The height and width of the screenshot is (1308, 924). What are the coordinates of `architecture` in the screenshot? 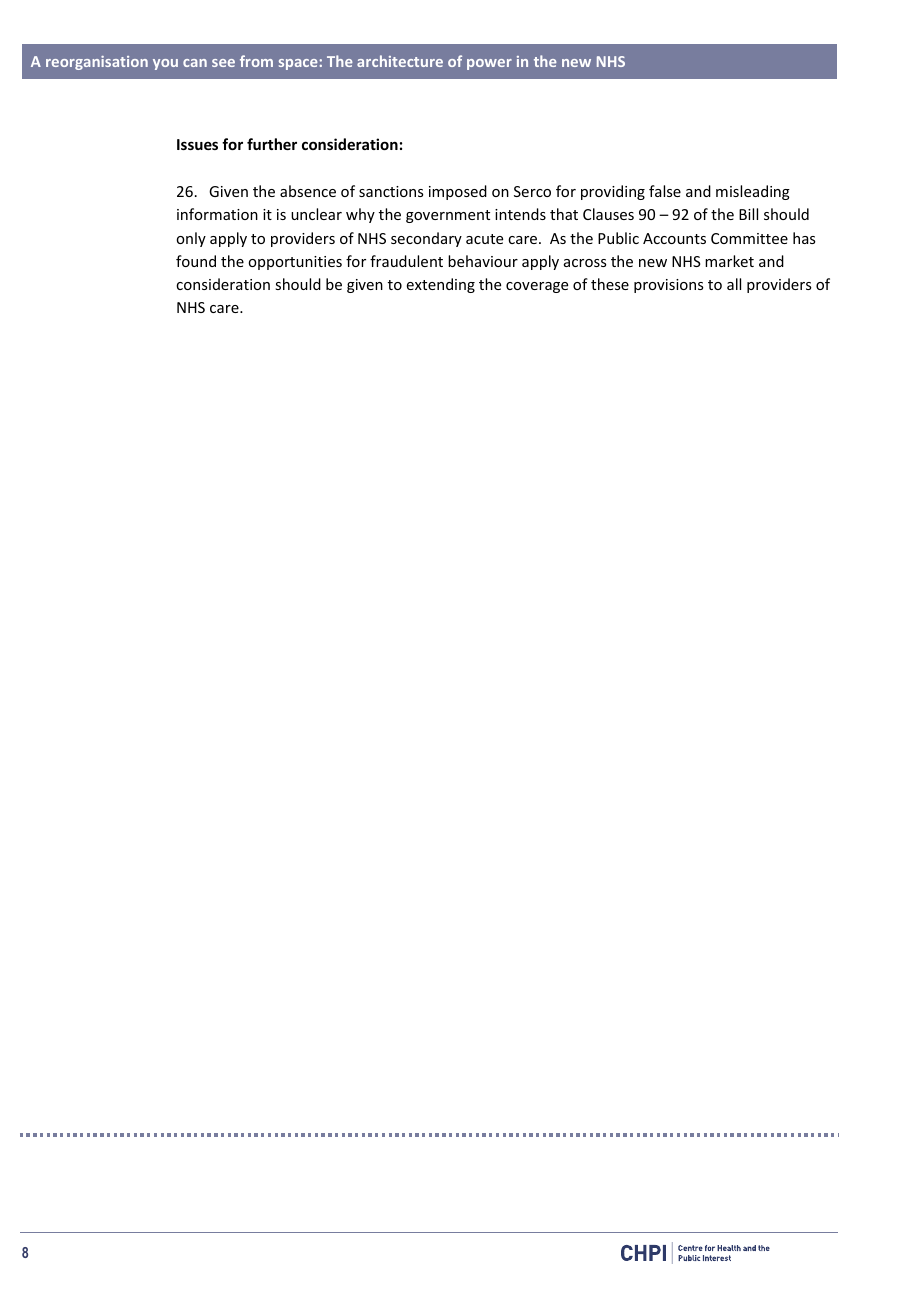 It's located at (400, 61).
